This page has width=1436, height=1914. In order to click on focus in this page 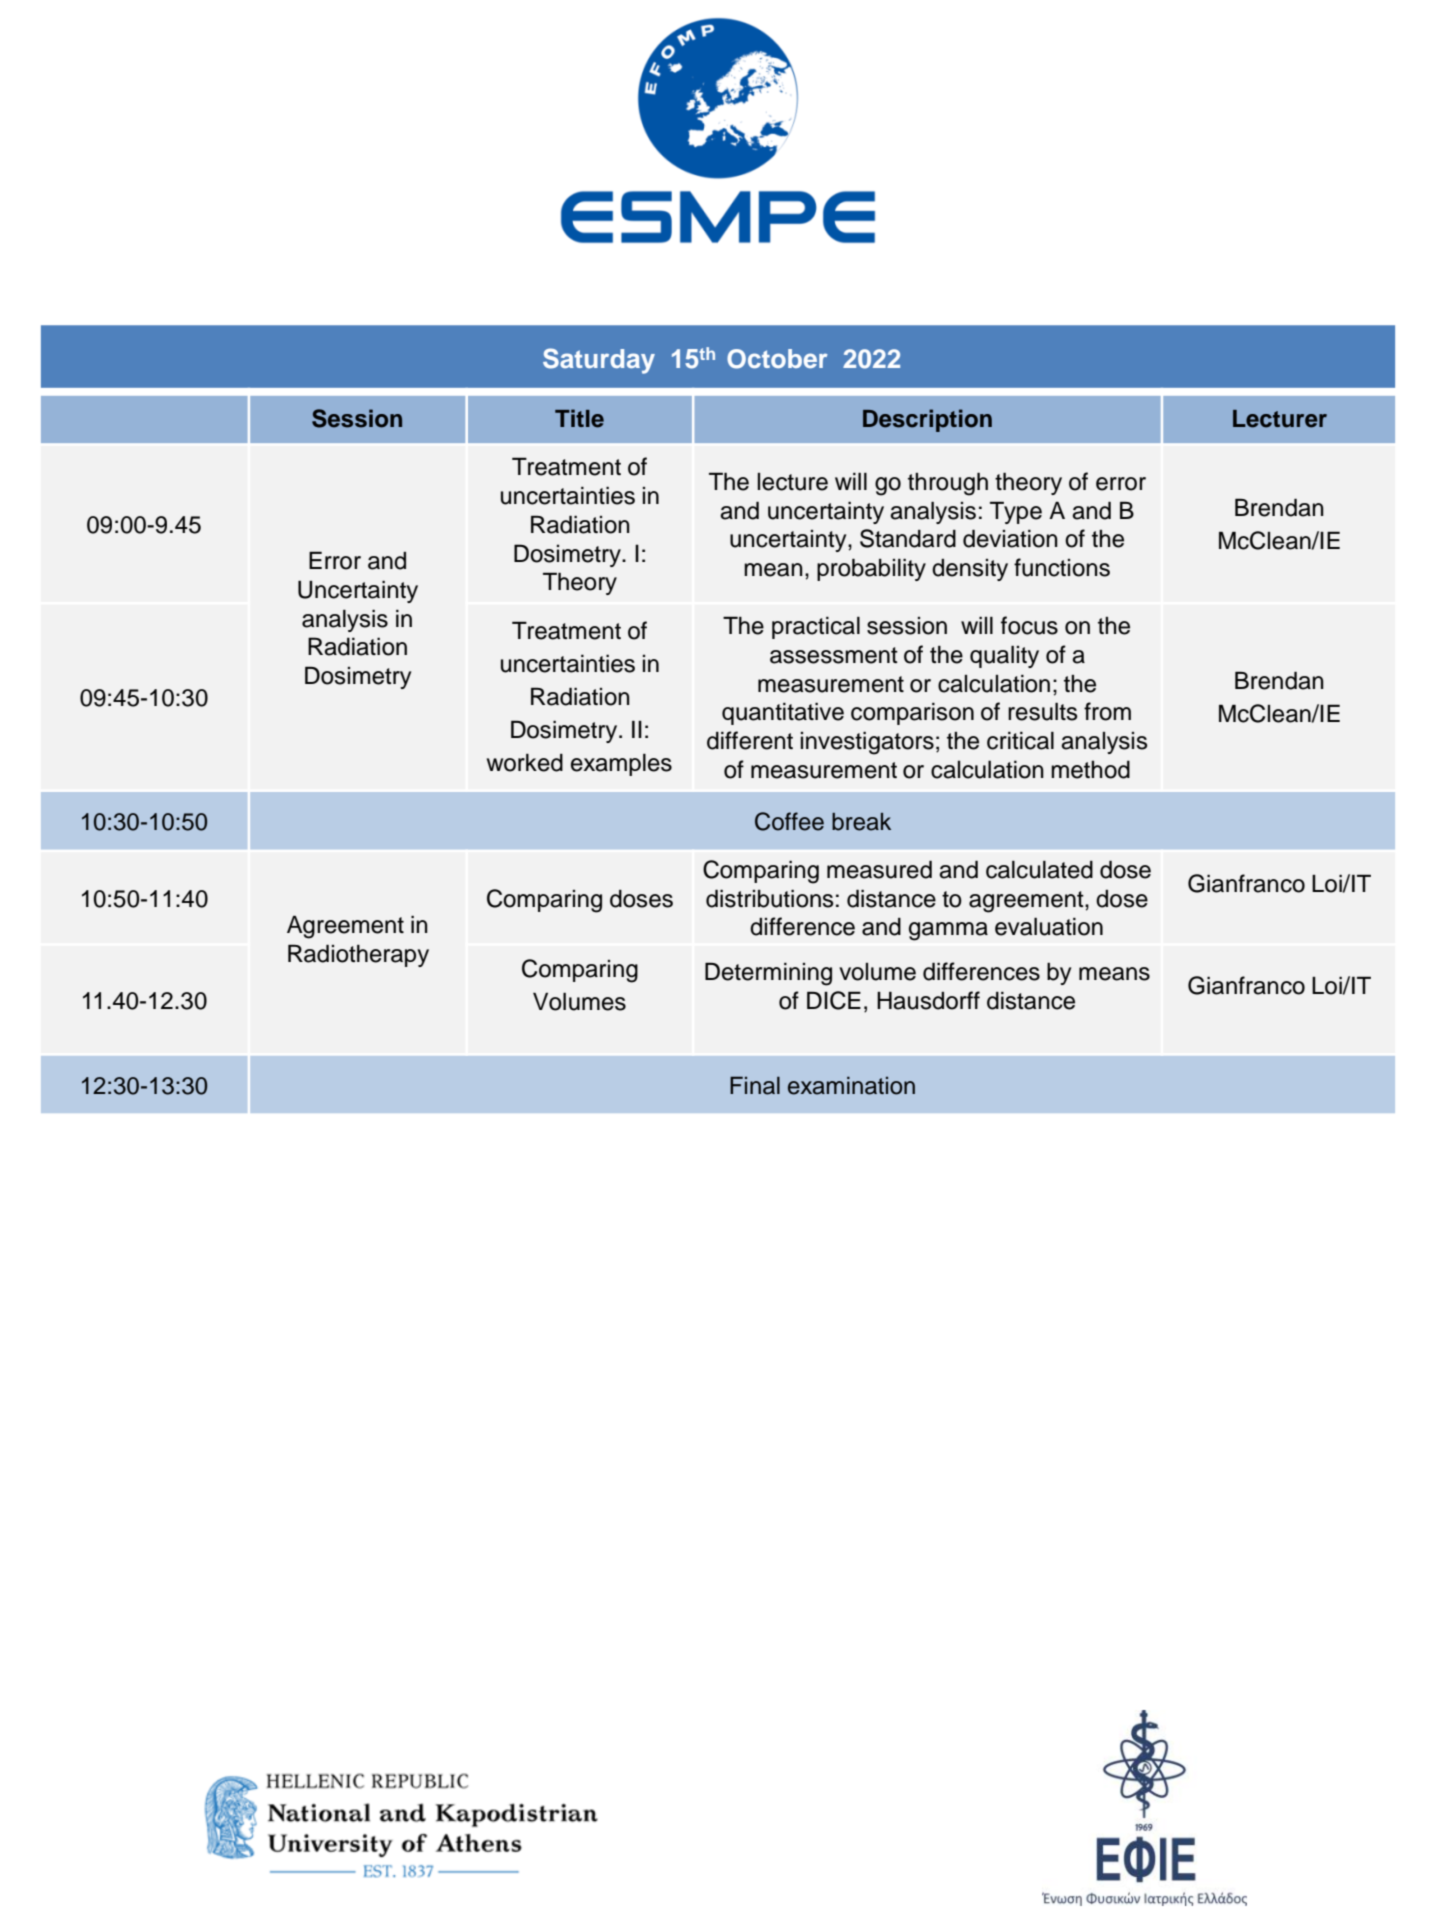, I will do `click(1029, 625)`.
